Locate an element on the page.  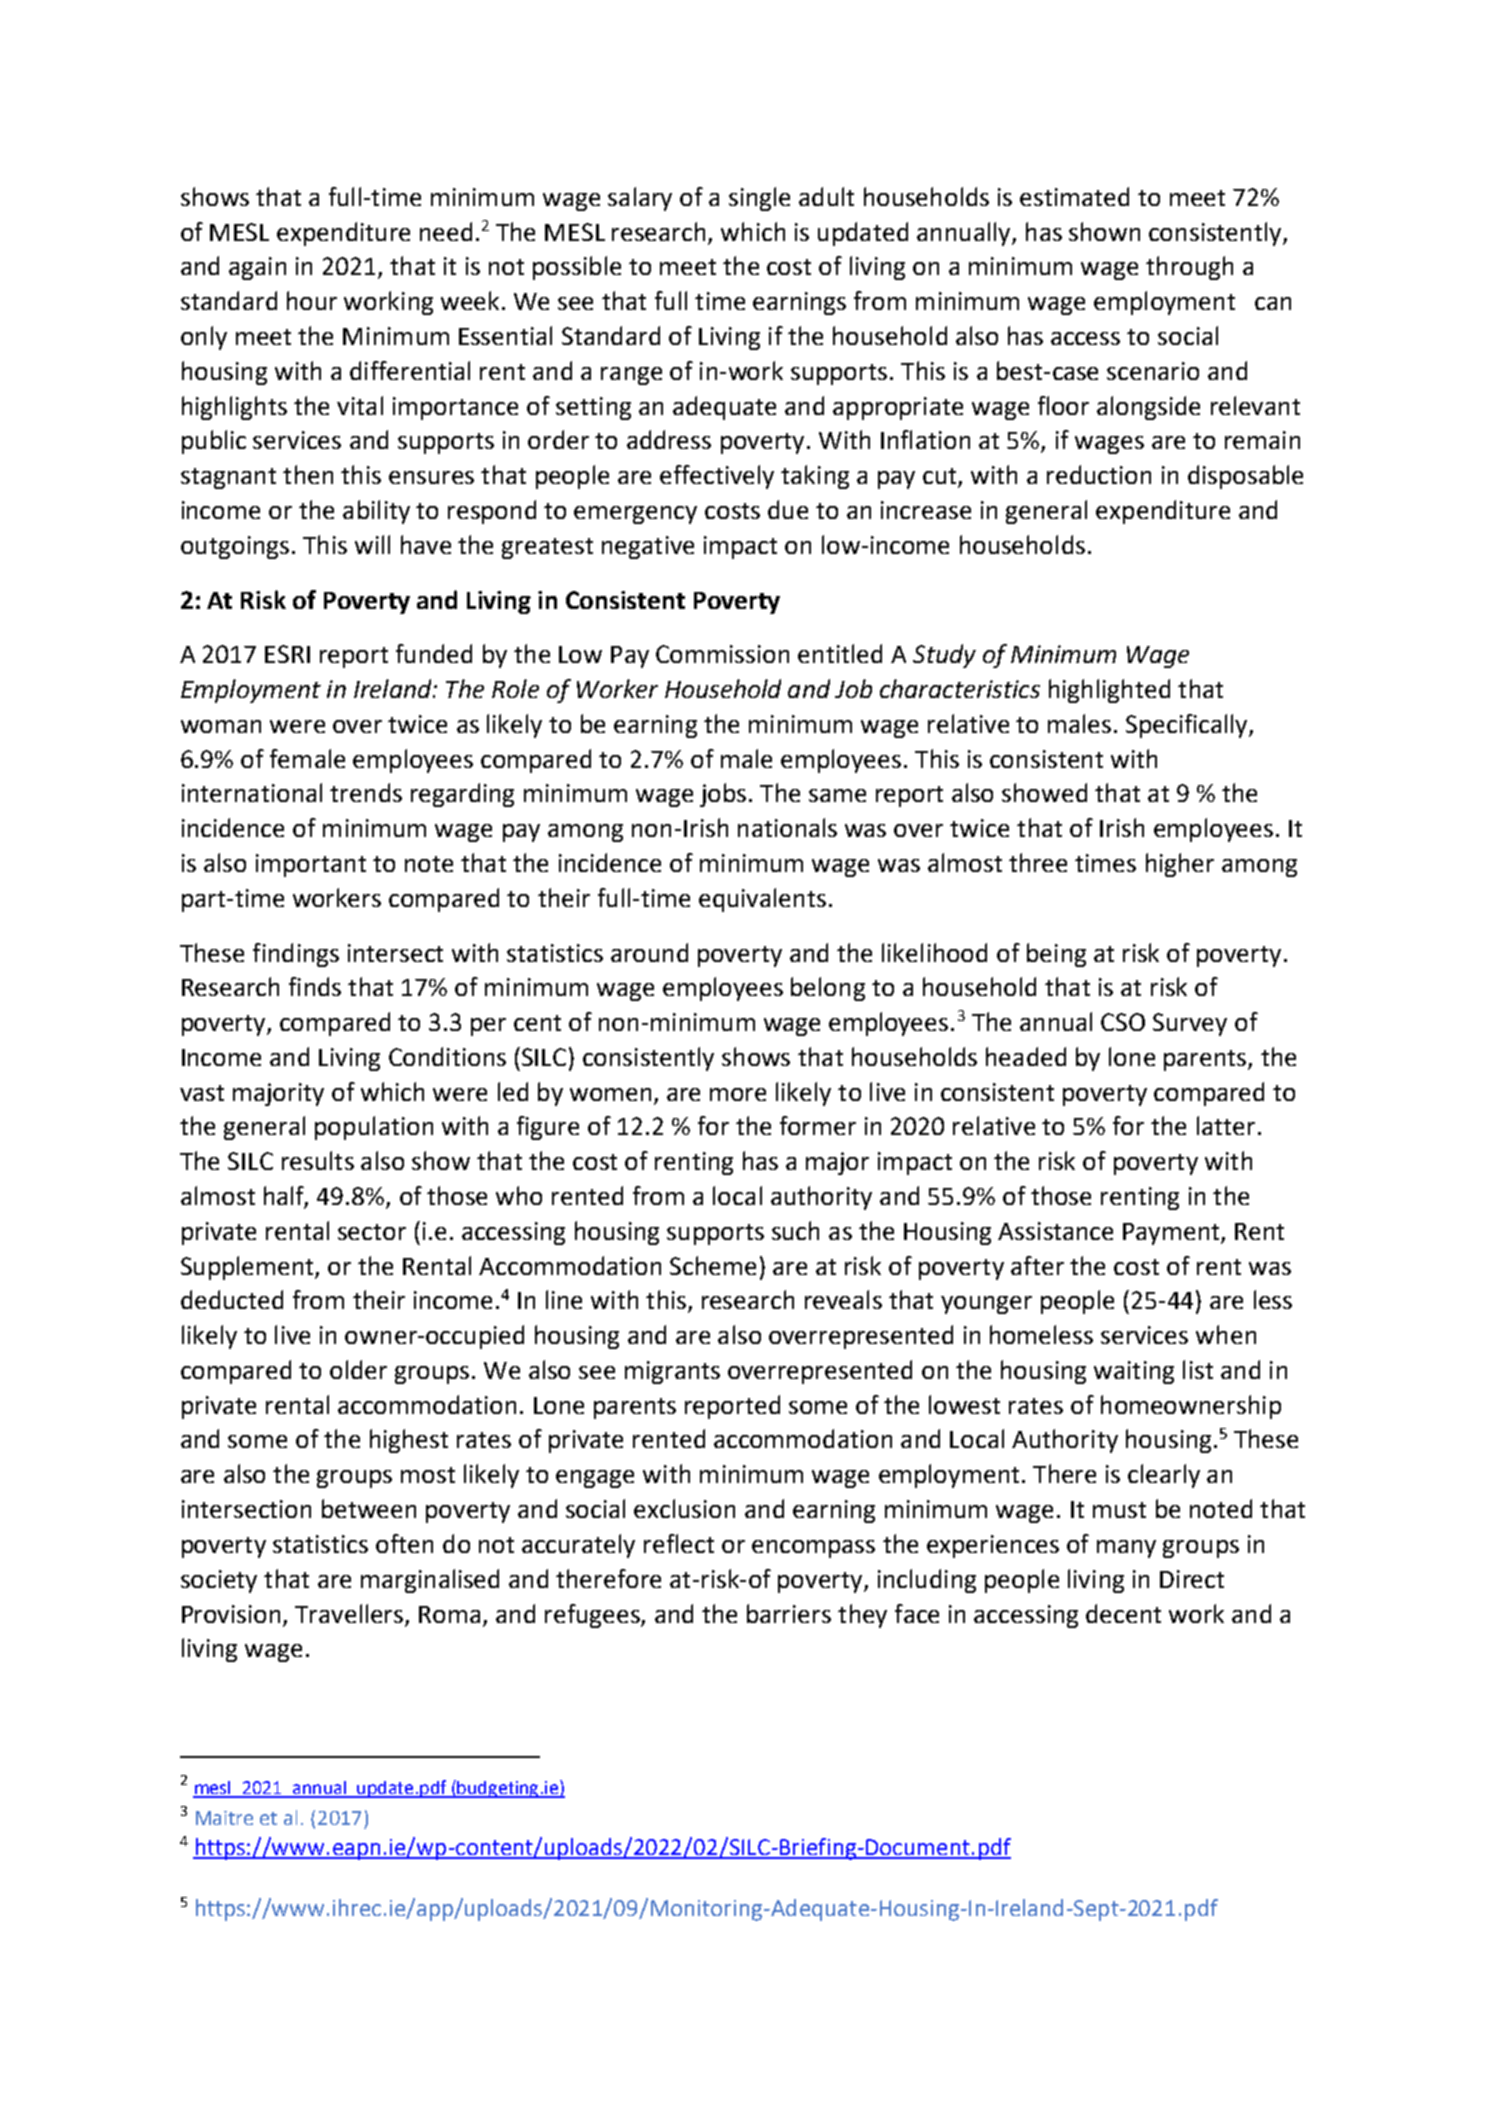
population is located at coordinates (374, 1128).
